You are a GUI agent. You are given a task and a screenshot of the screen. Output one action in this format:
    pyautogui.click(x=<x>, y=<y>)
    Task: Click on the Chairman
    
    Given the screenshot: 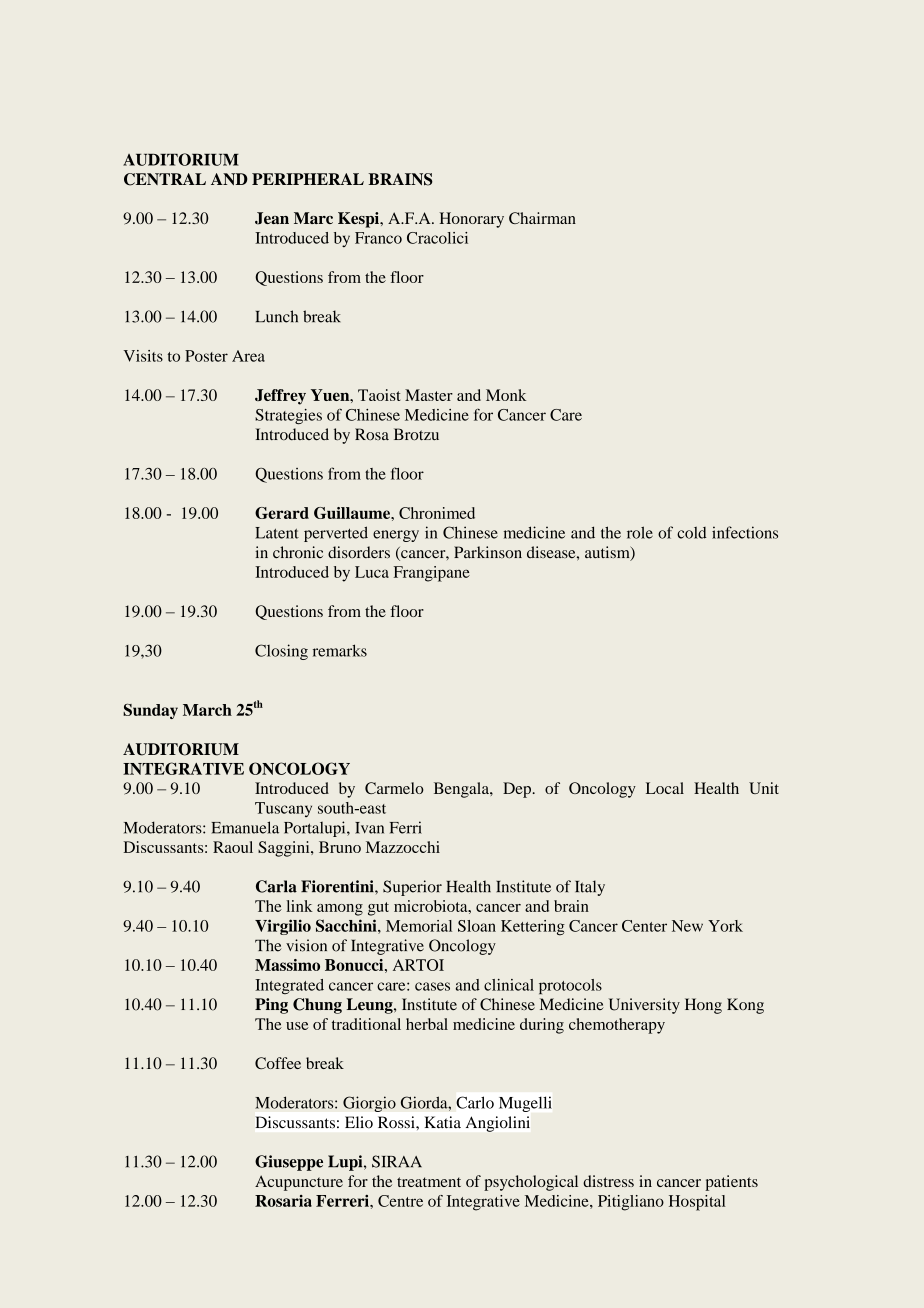 What is the action you would take?
    pyautogui.click(x=542, y=218)
